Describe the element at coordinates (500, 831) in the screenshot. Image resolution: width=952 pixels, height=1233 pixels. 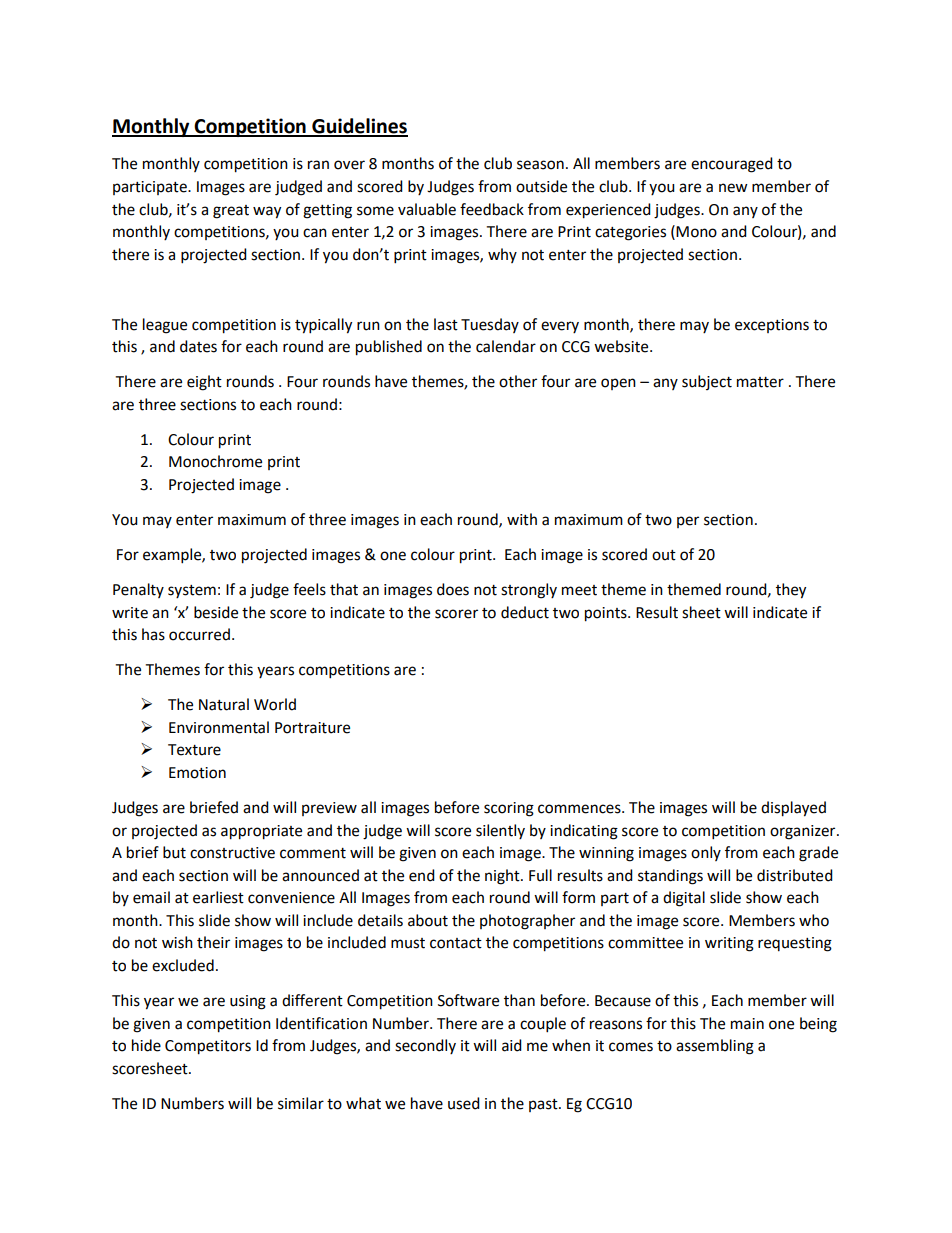
I see `silently` at that location.
